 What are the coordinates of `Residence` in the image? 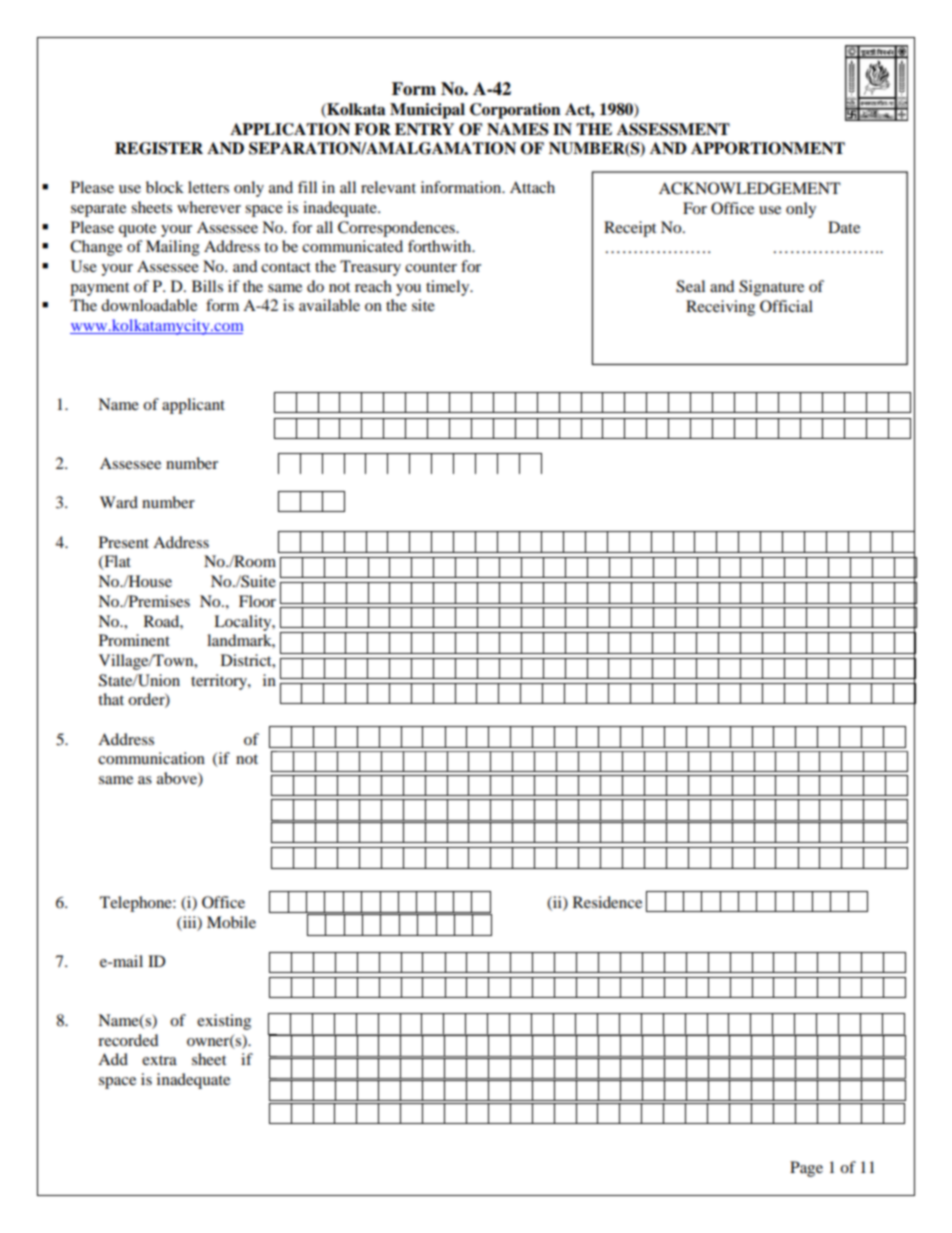 It's located at (607, 902).
